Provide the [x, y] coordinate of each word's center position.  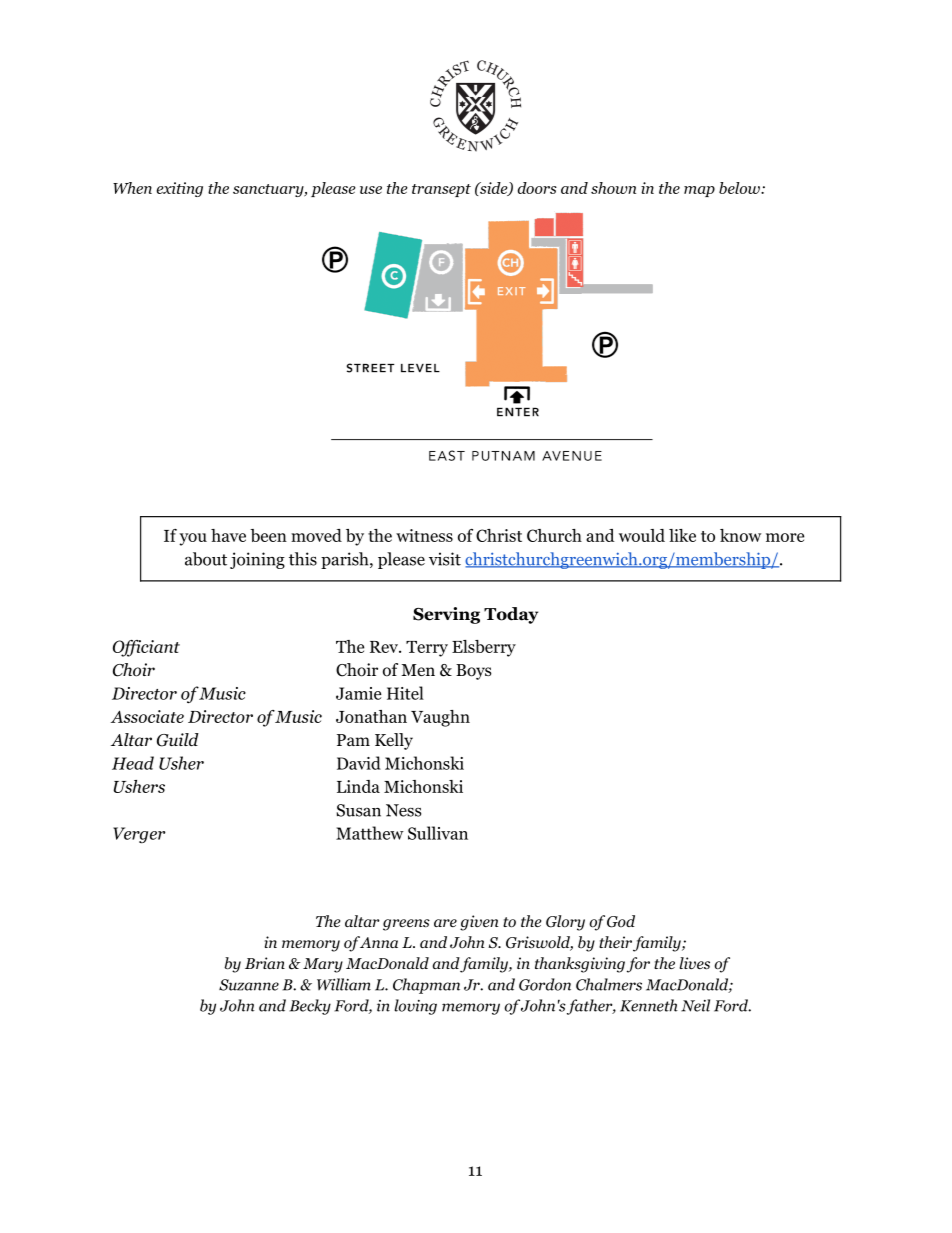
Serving [446, 615]
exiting [180, 189]
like [682, 535]
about [206, 559]
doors [537, 188]
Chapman [426, 986]
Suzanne [249, 985]
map [699, 191]
